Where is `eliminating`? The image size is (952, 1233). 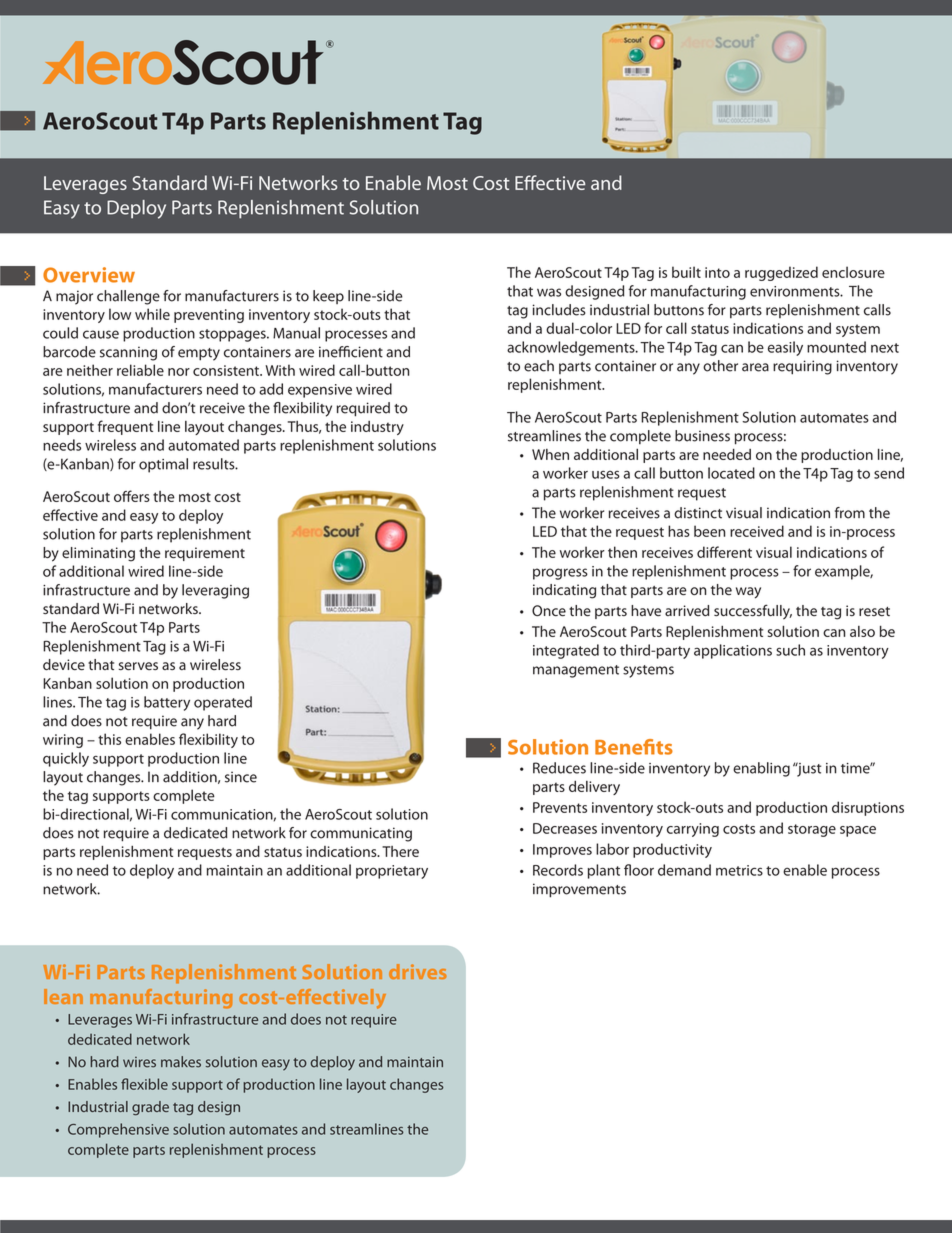
eliminating is located at coordinates (98, 554).
